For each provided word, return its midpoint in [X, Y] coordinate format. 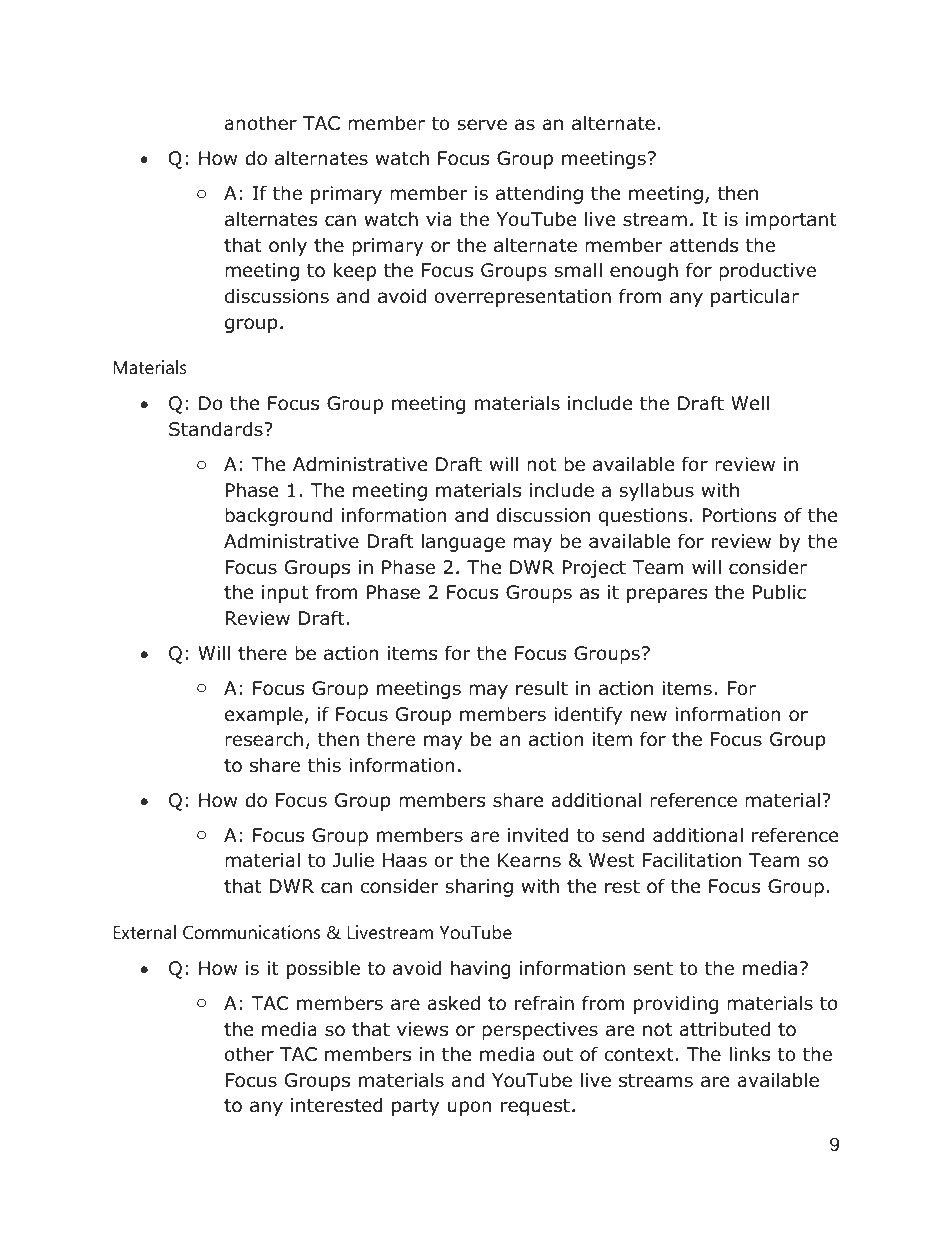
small [578, 270]
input [285, 594]
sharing [479, 888]
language [463, 542]
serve [482, 125]
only [288, 246]
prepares [667, 595]
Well [750, 403]
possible [323, 969]
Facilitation [692, 860]
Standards [217, 429]
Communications [251, 932]
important [791, 221]
